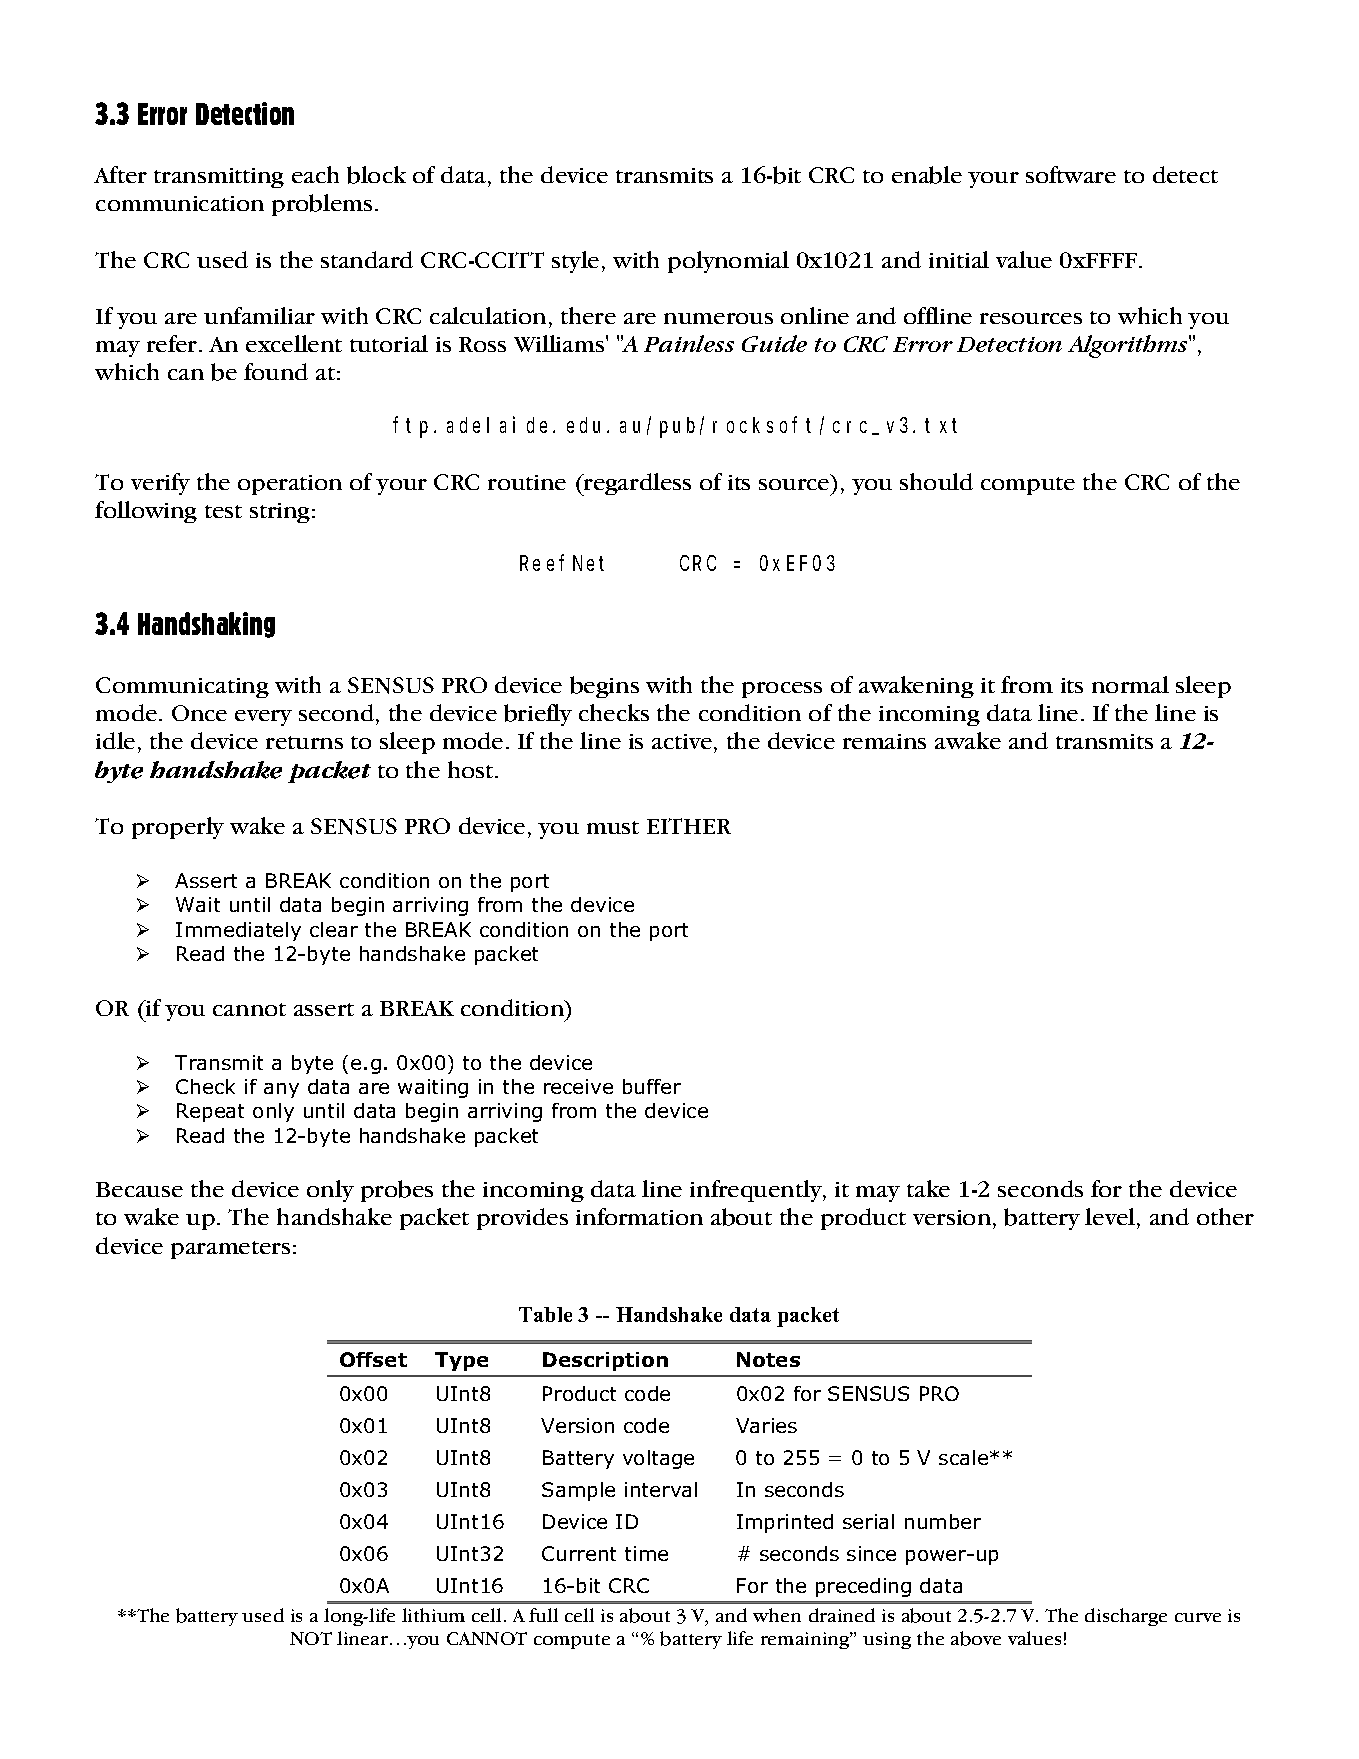  What do you see at coordinates (728, 262) in the screenshot?
I see `polynomial` at bounding box center [728, 262].
